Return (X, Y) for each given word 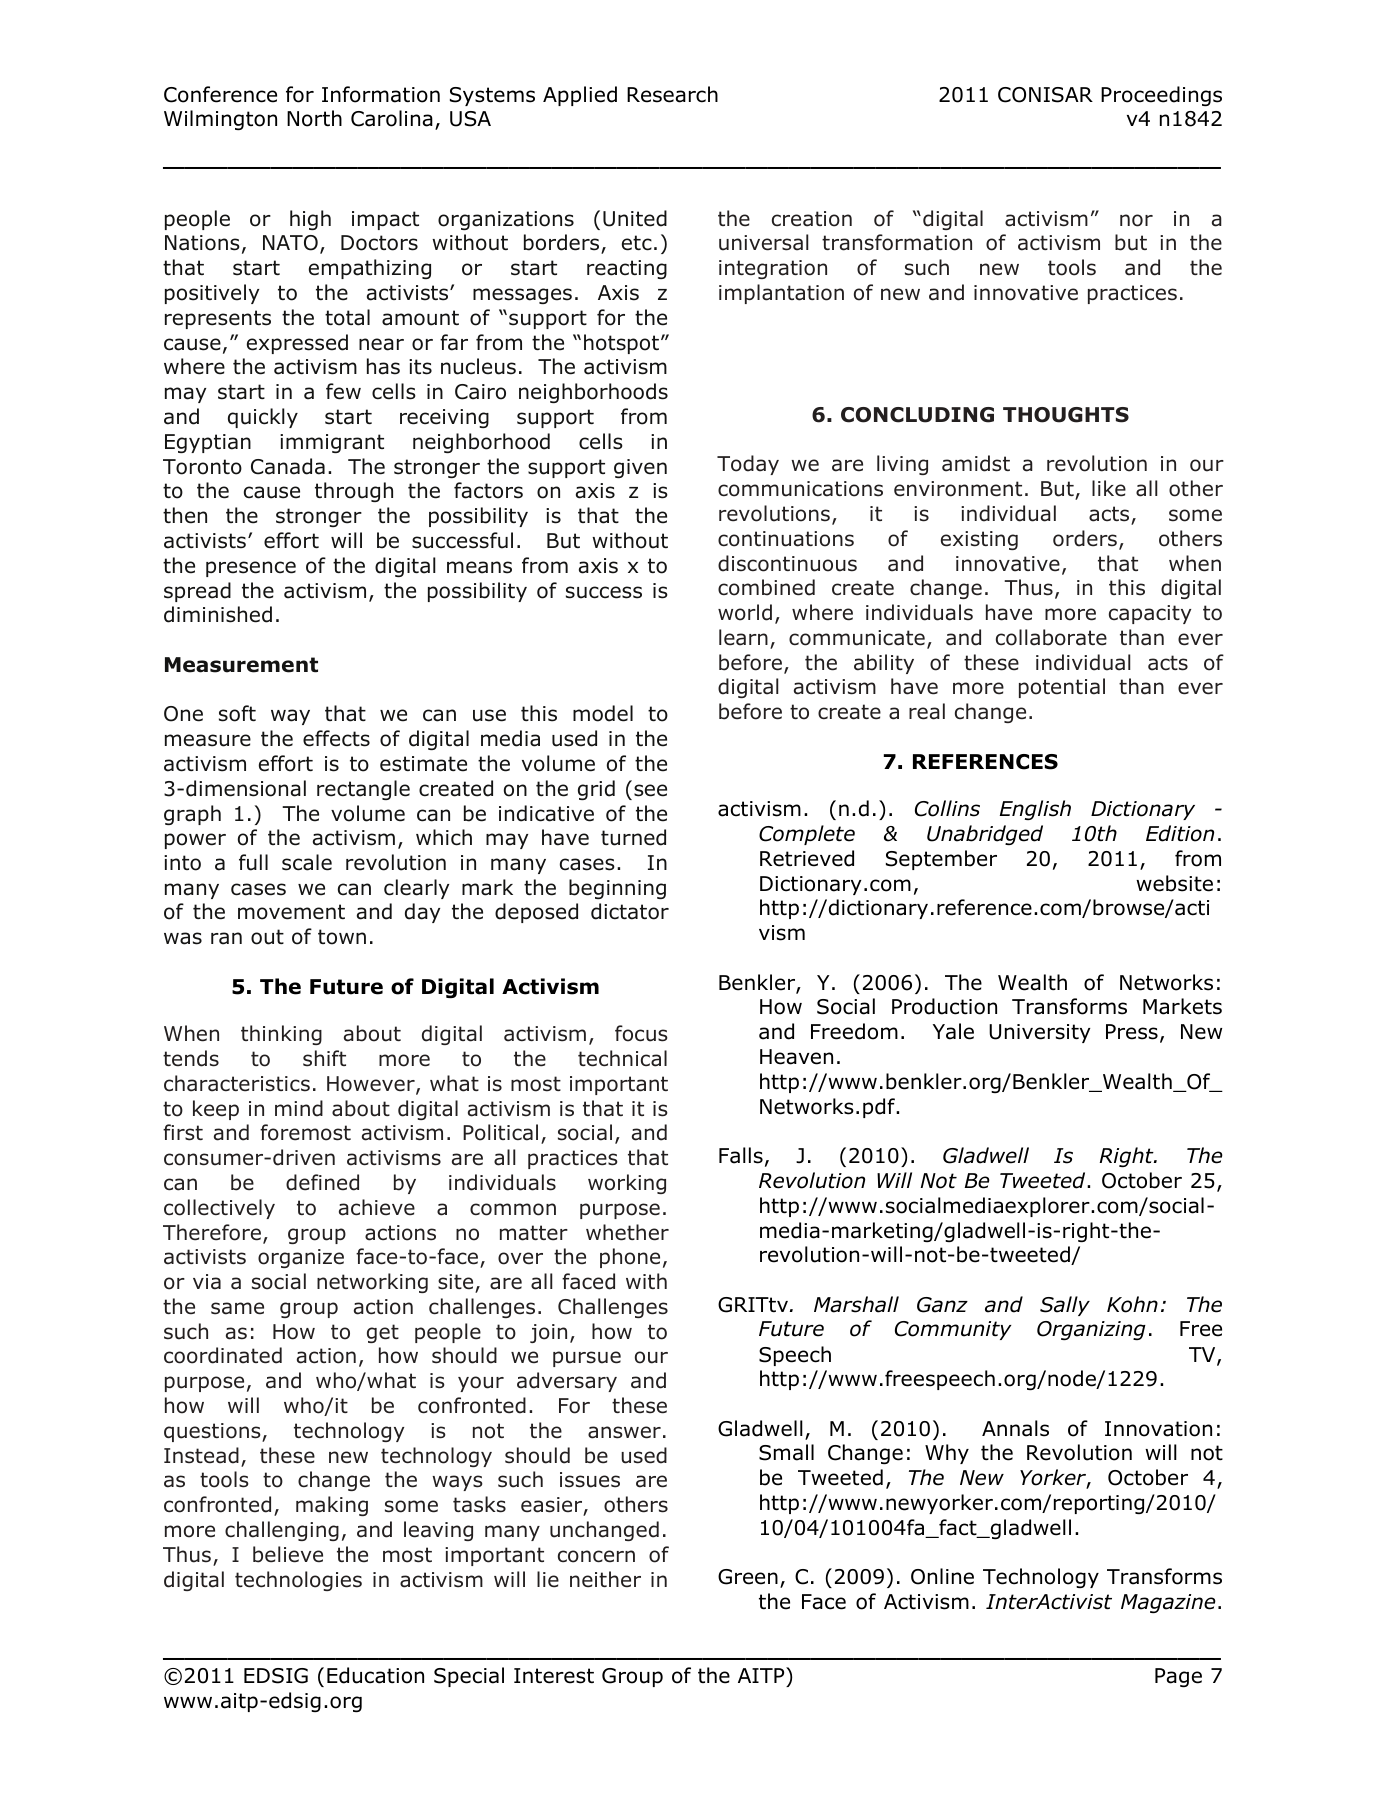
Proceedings (1161, 96)
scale (307, 862)
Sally (1065, 1306)
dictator (630, 911)
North (314, 118)
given (640, 468)
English (1035, 810)
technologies (298, 1581)
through (354, 492)
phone (630, 1258)
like (1109, 488)
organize (301, 1258)
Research (672, 94)
